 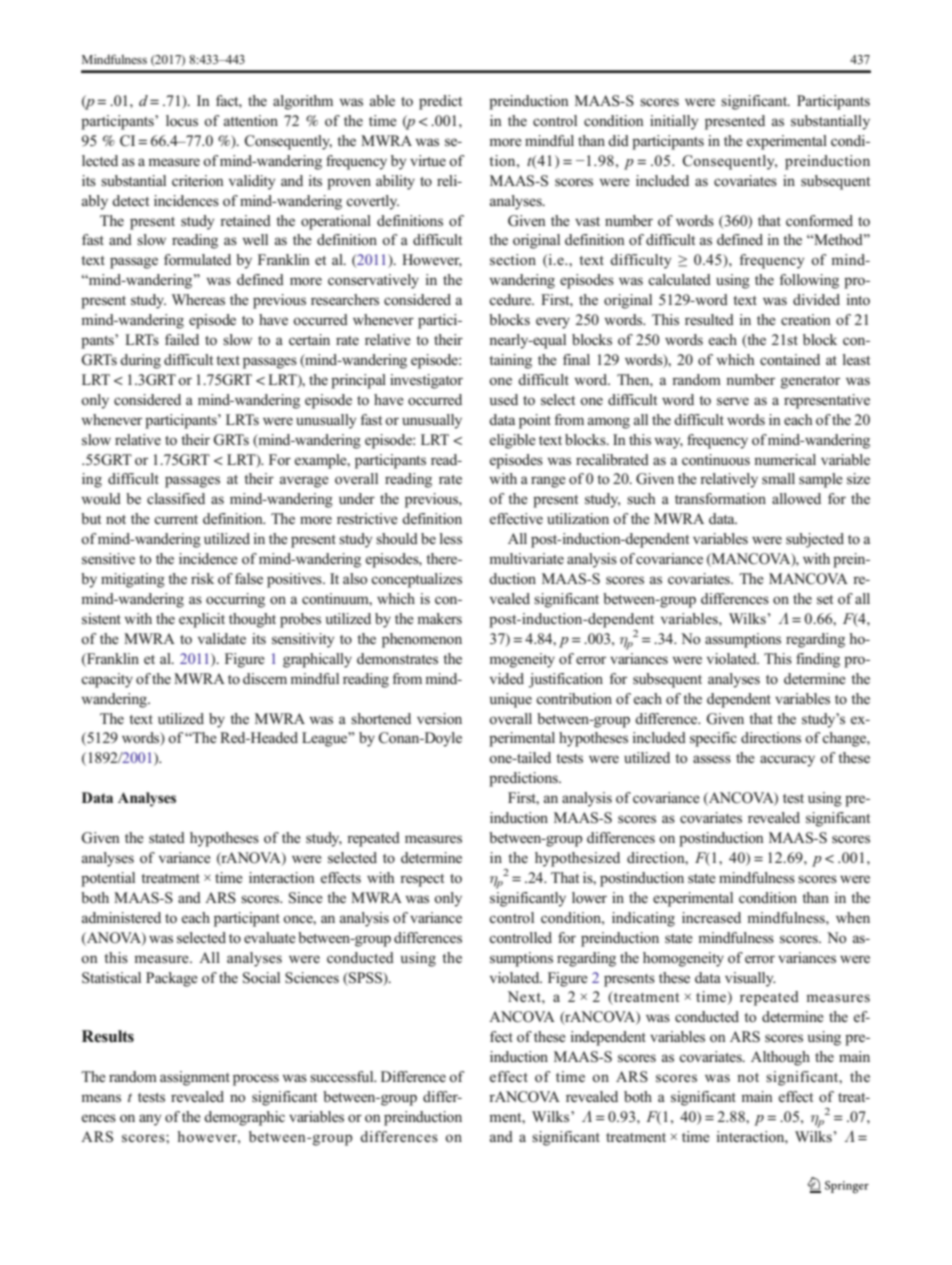 I want to click on Although, so click(x=780, y=1058).
